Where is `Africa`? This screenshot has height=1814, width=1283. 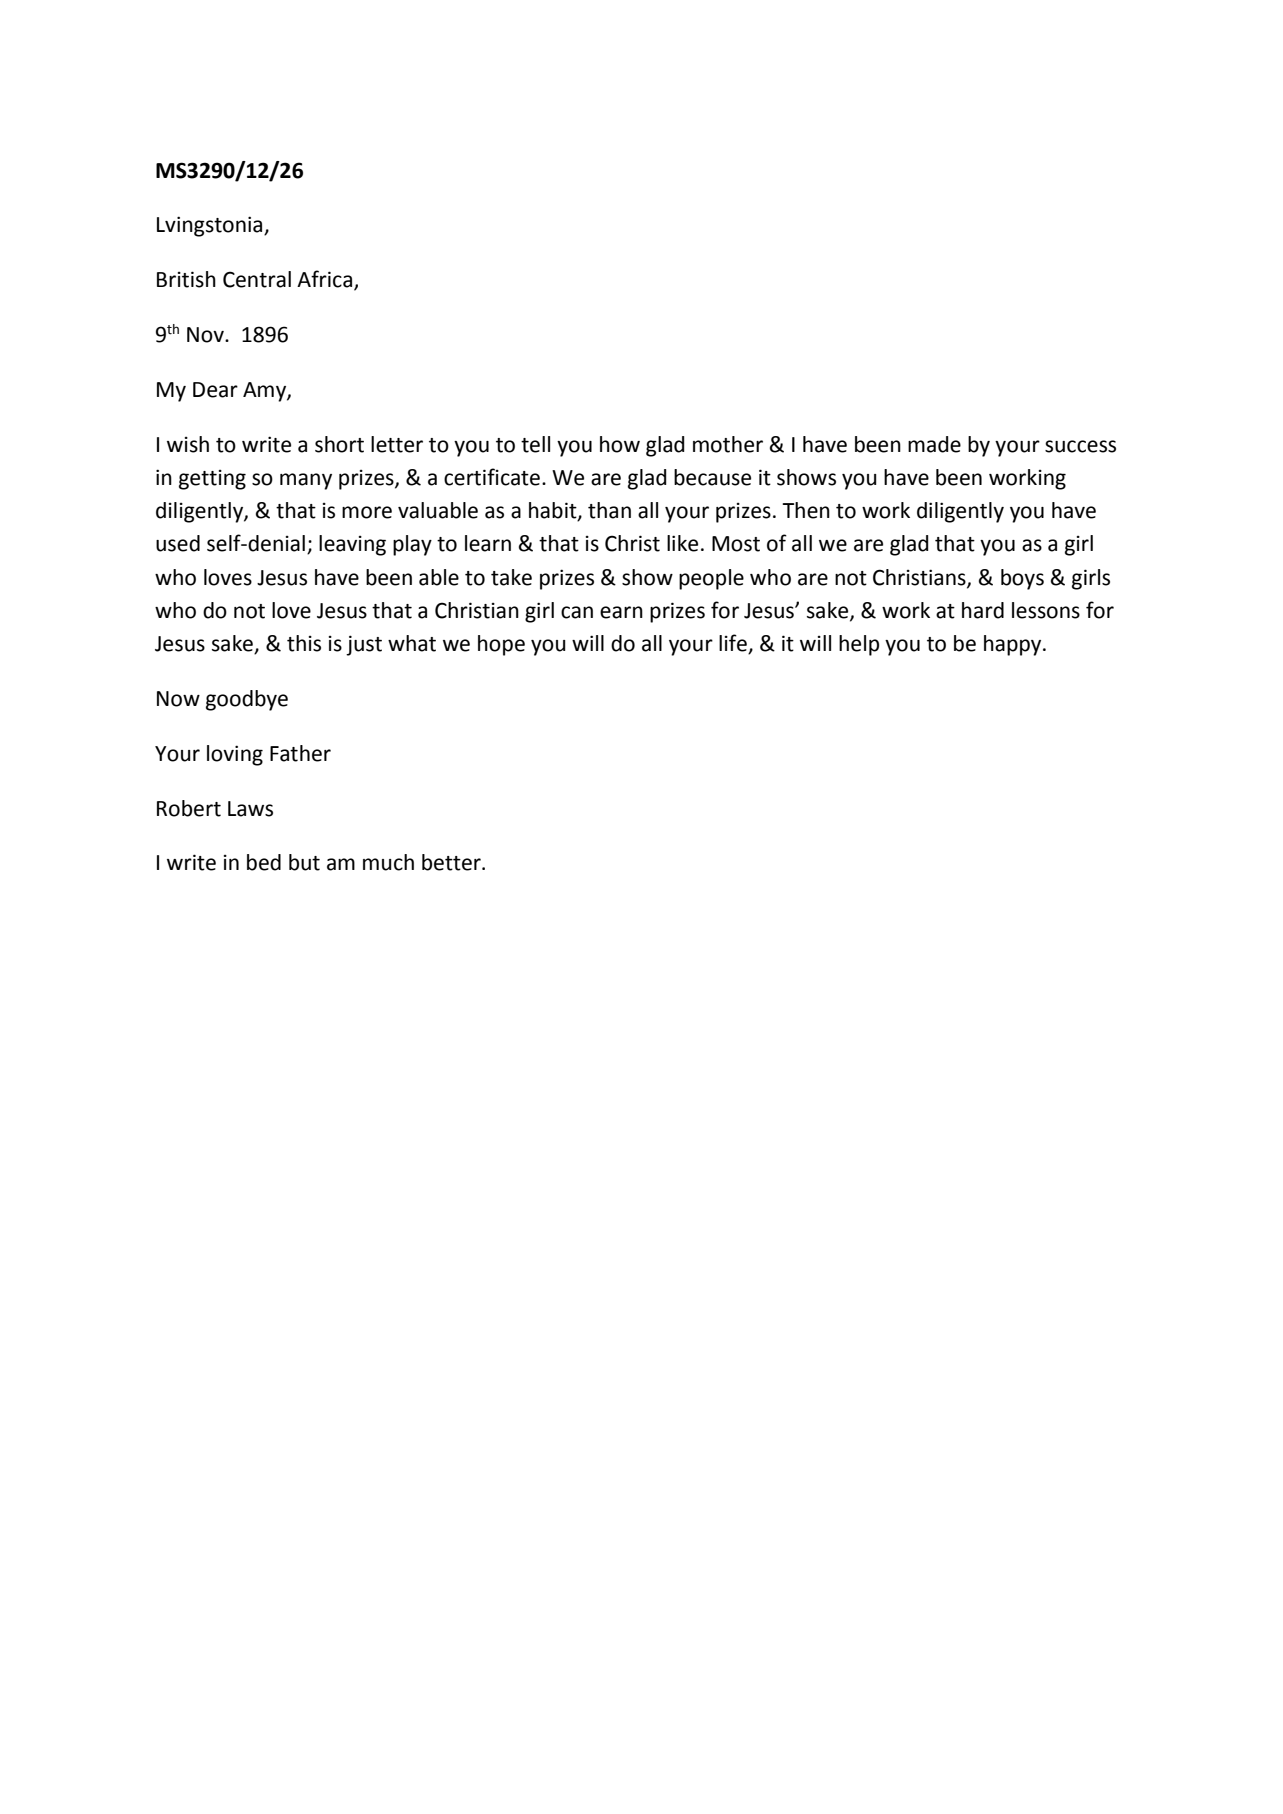 Africa is located at coordinates (324, 279).
